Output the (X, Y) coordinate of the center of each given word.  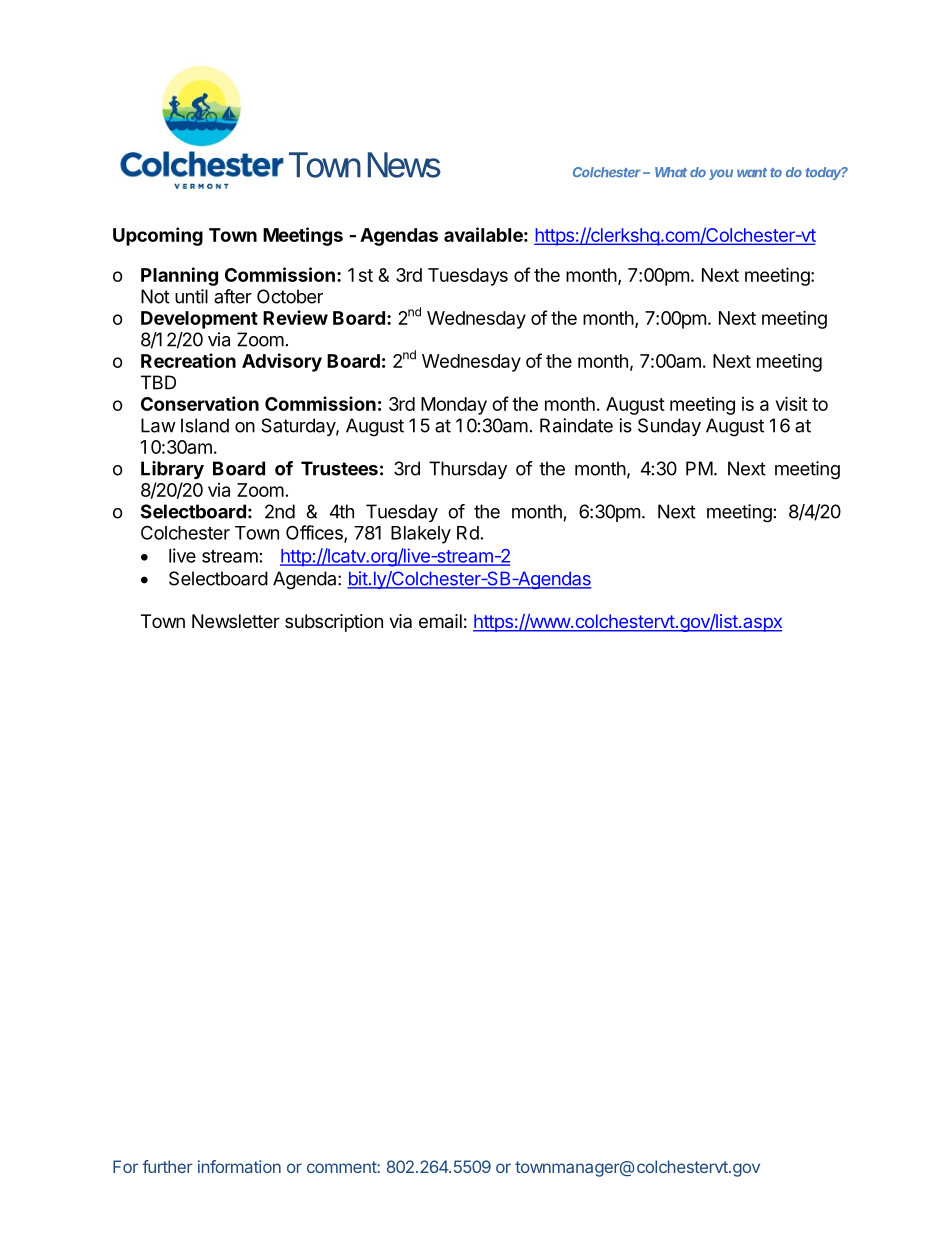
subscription (334, 623)
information (239, 1166)
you (721, 174)
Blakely (421, 535)
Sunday (669, 427)
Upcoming (158, 236)
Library (172, 470)
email (440, 621)
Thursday (468, 470)
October (290, 296)
